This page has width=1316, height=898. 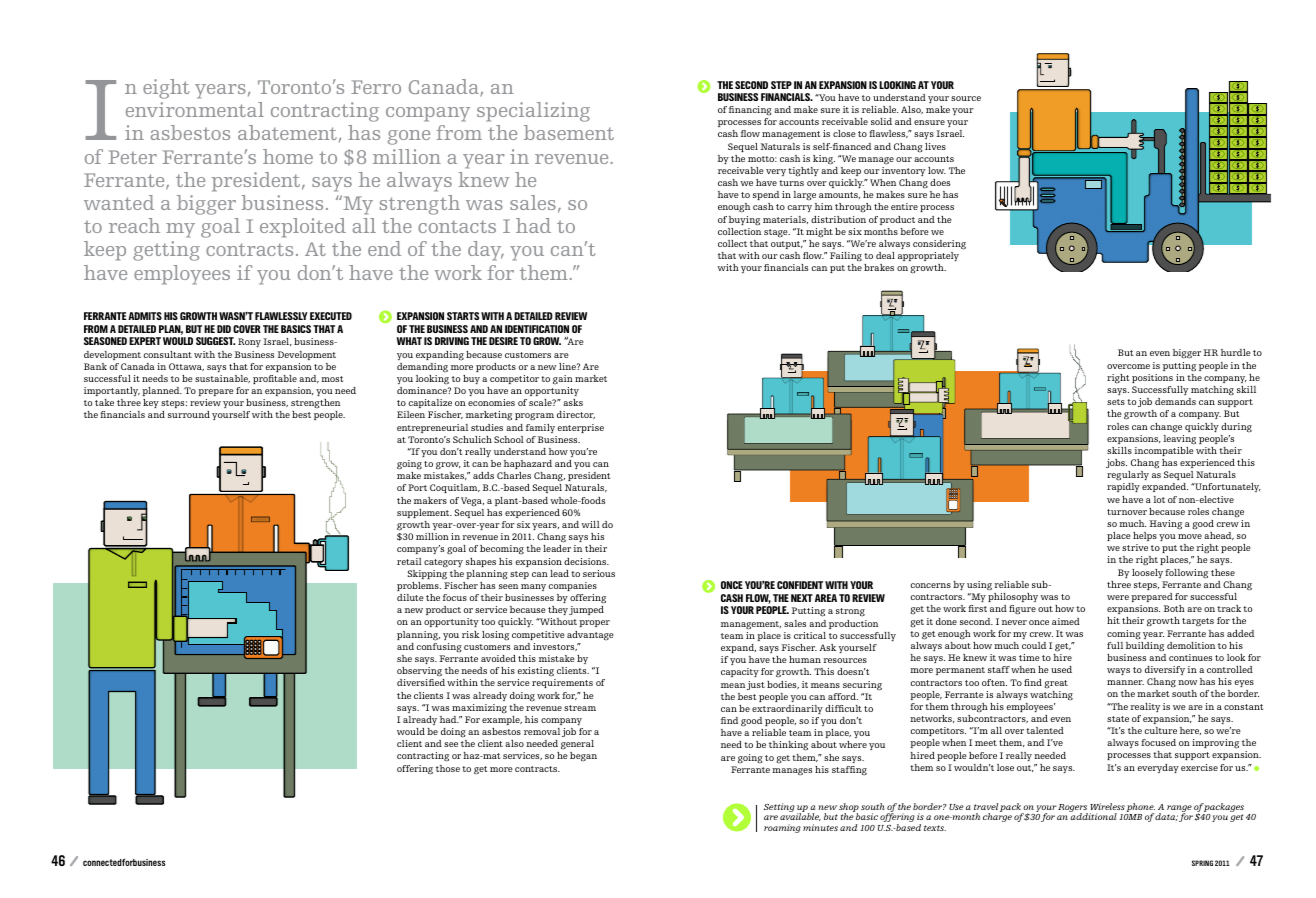 What do you see at coordinates (1128, 476) in the page?
I see `regularly` at bounding box center [1128, 476].
